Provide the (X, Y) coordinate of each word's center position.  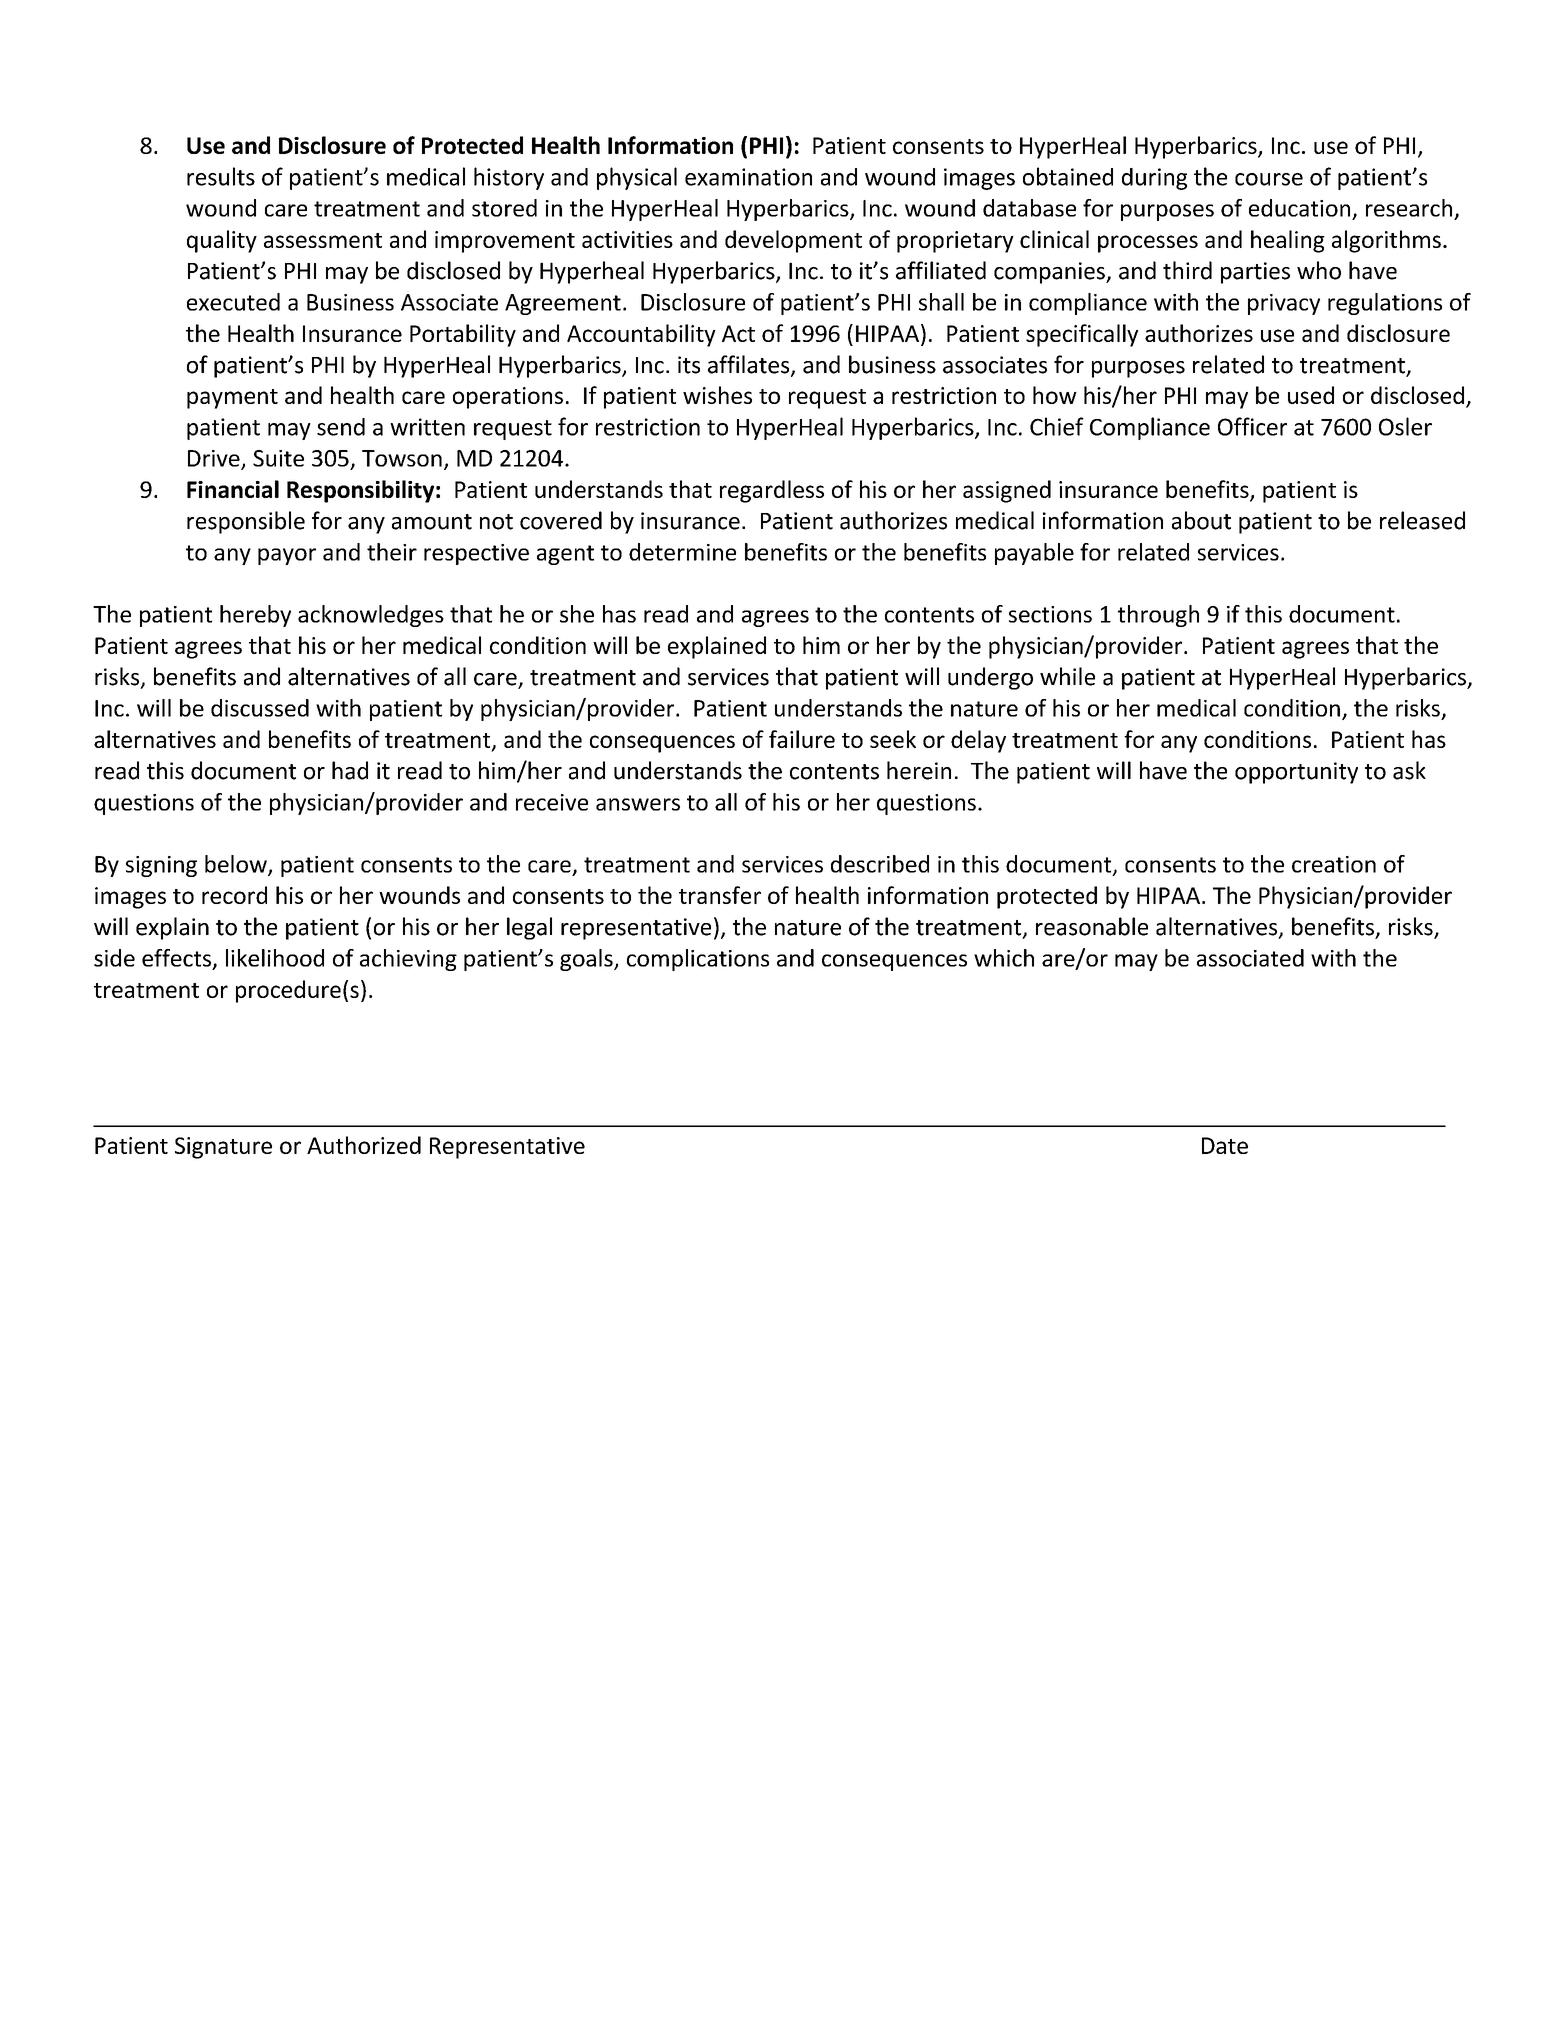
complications (698, 960)
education (1299, 208)
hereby (255, 616)
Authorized (364, 1145)
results (221, 176)
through (1158, 616)
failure (802, 739)
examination (748, 177)
